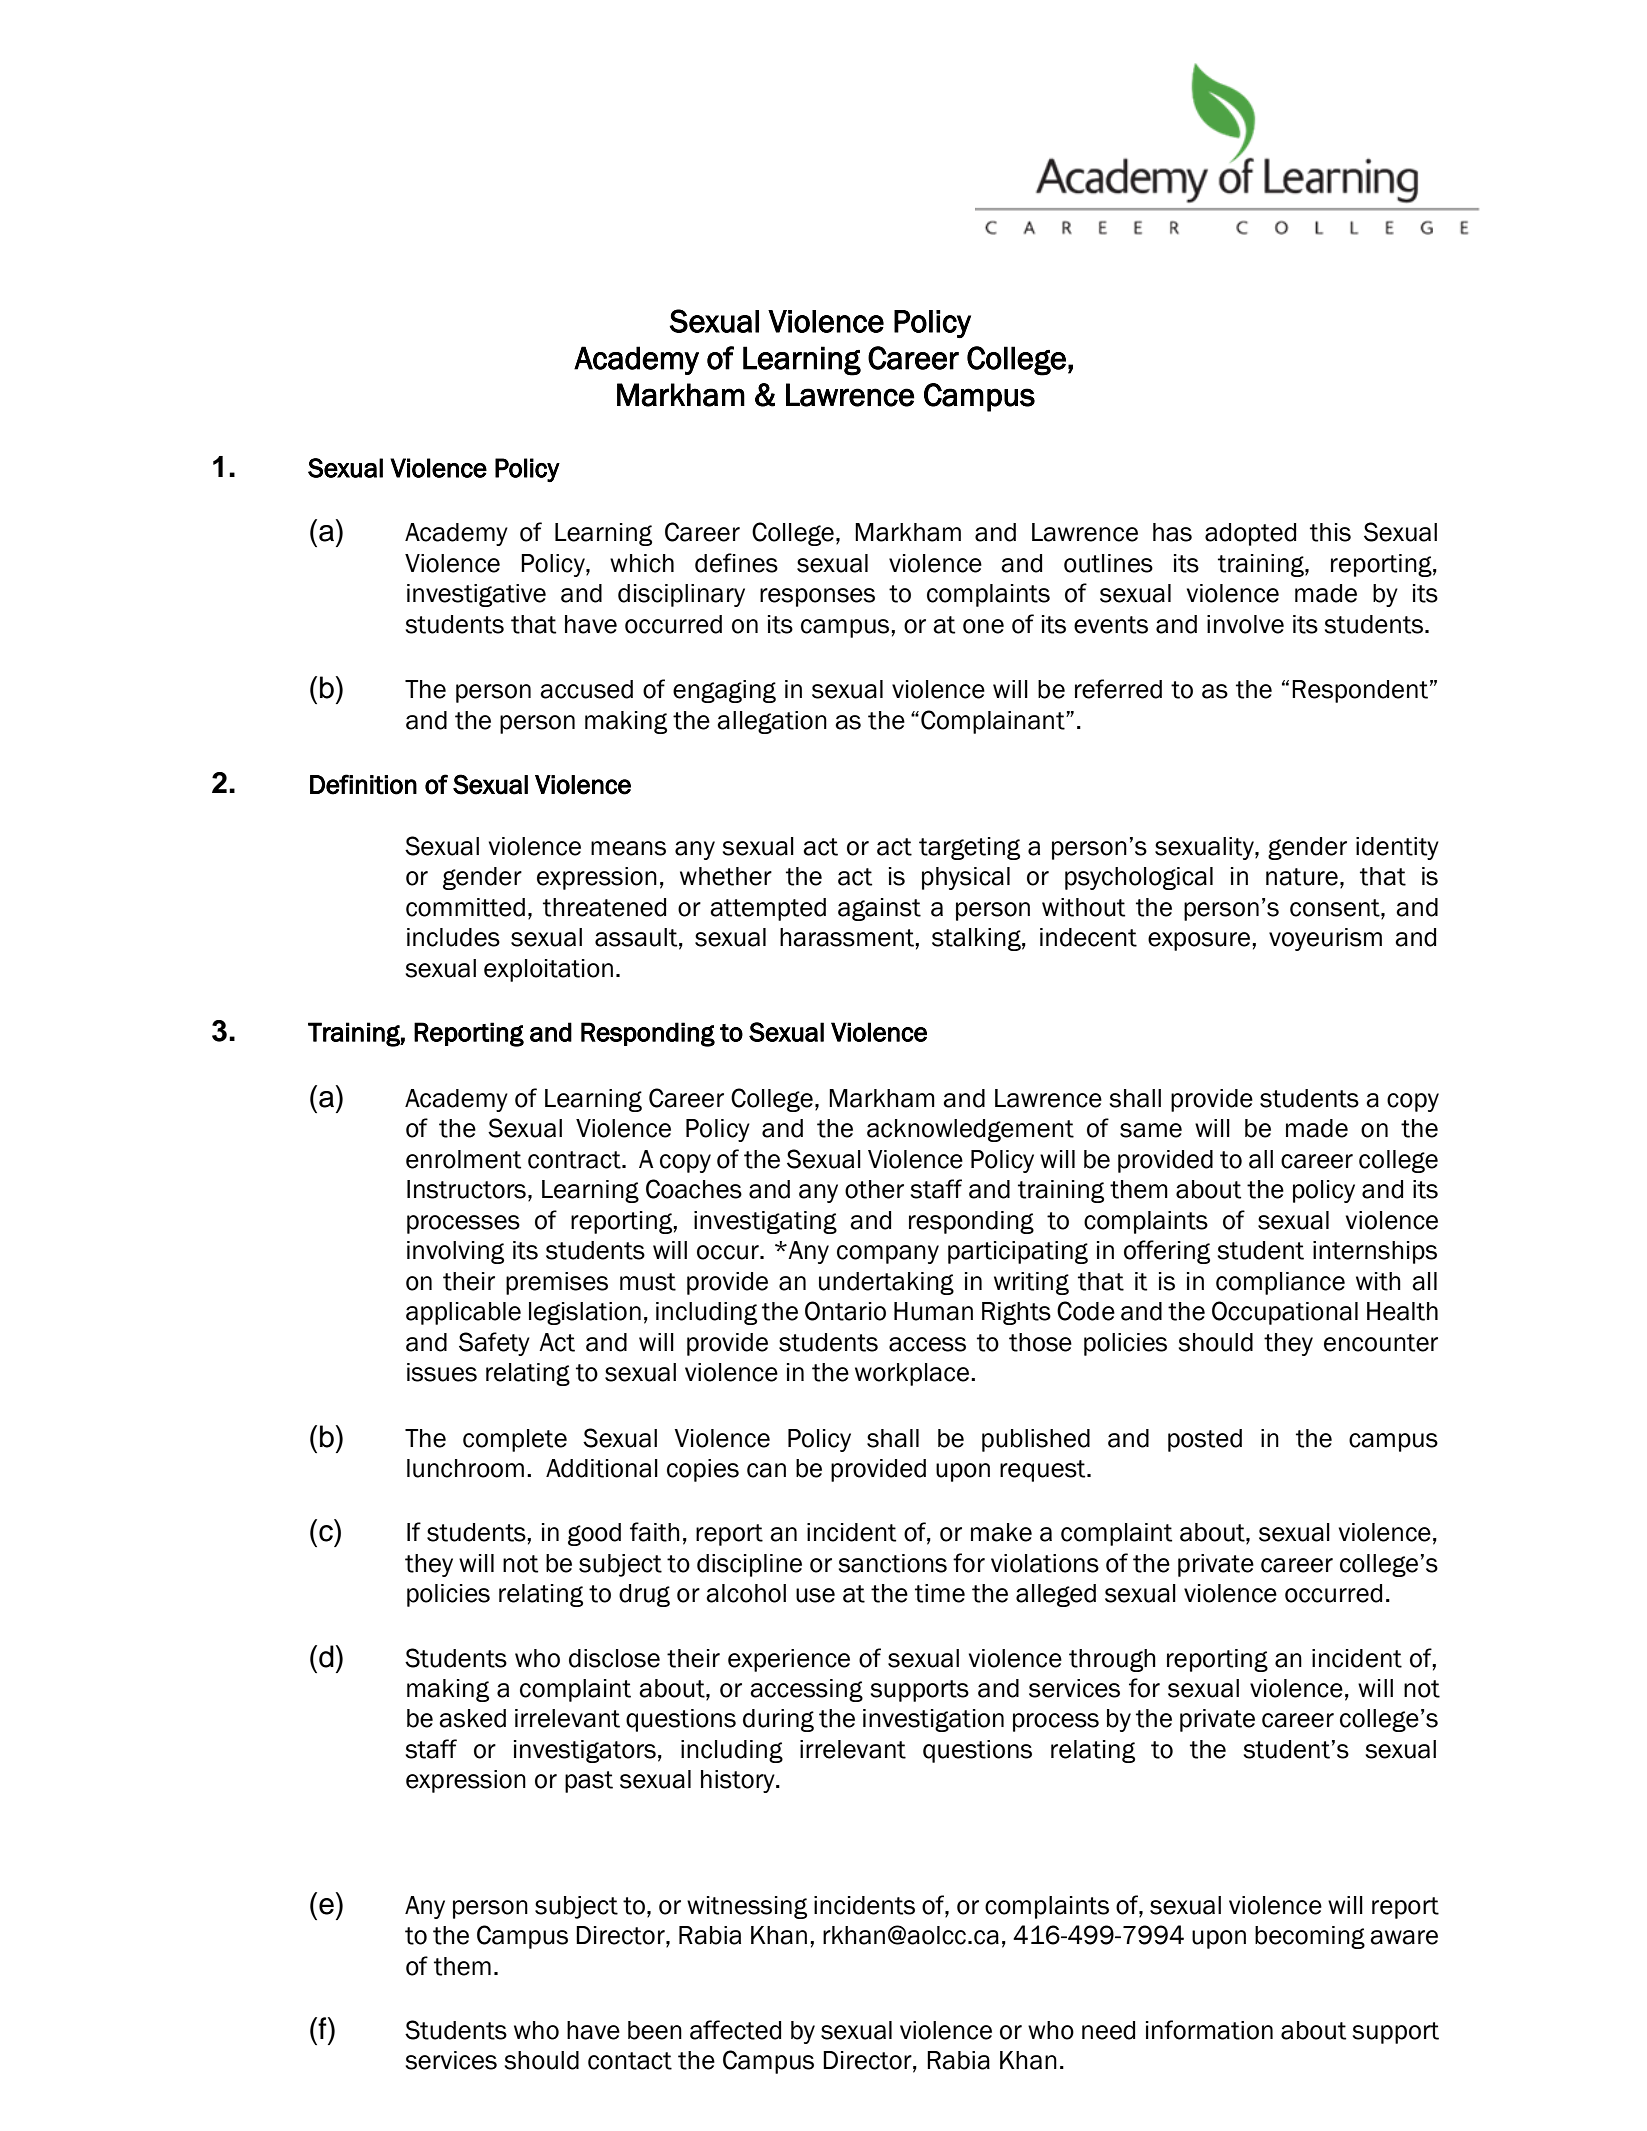  Describe the element at coordinates (886, 1283) in the screenshot. I see `undertaking` at that location.
